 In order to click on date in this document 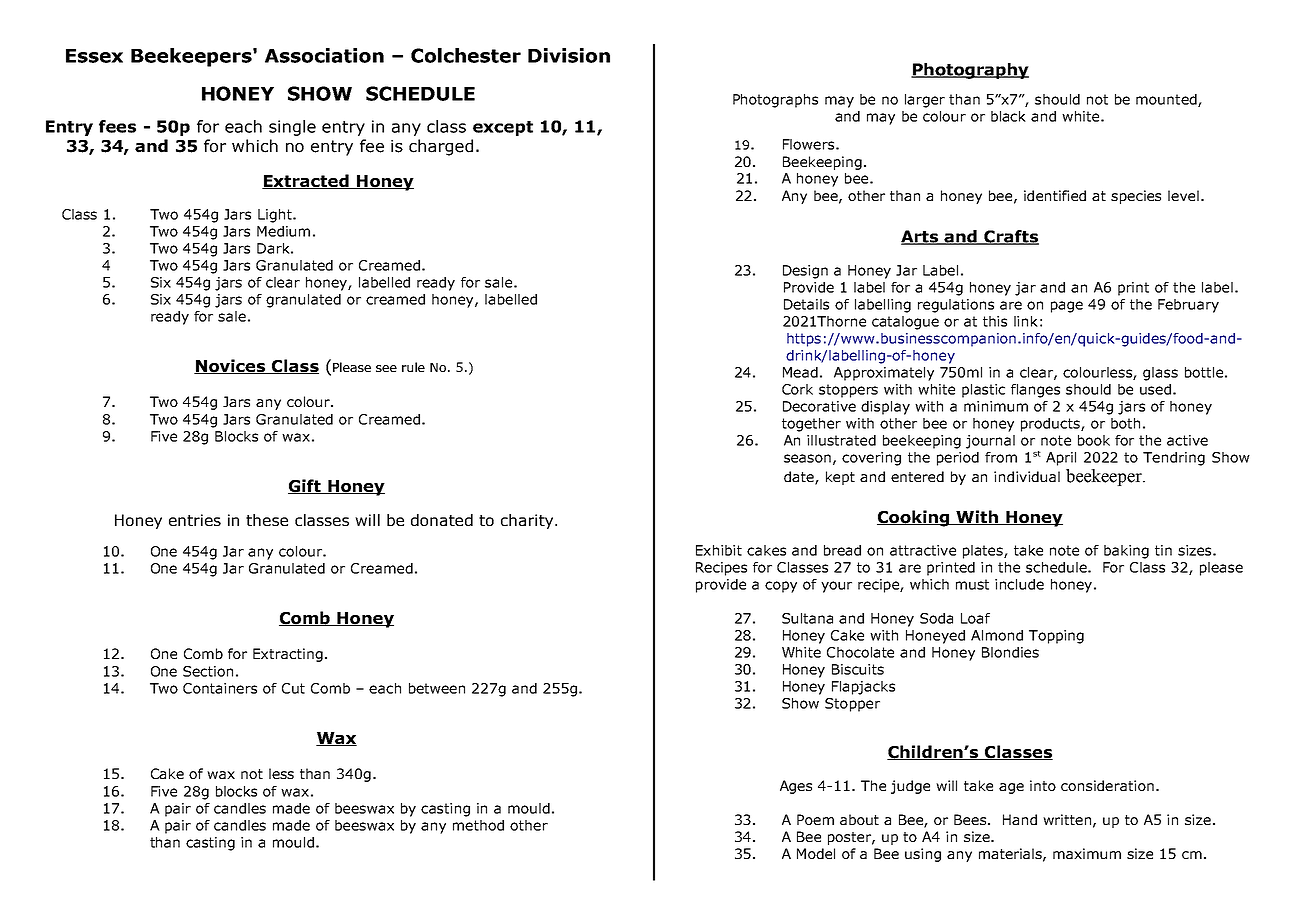, I will do `click(800, 478)`.
